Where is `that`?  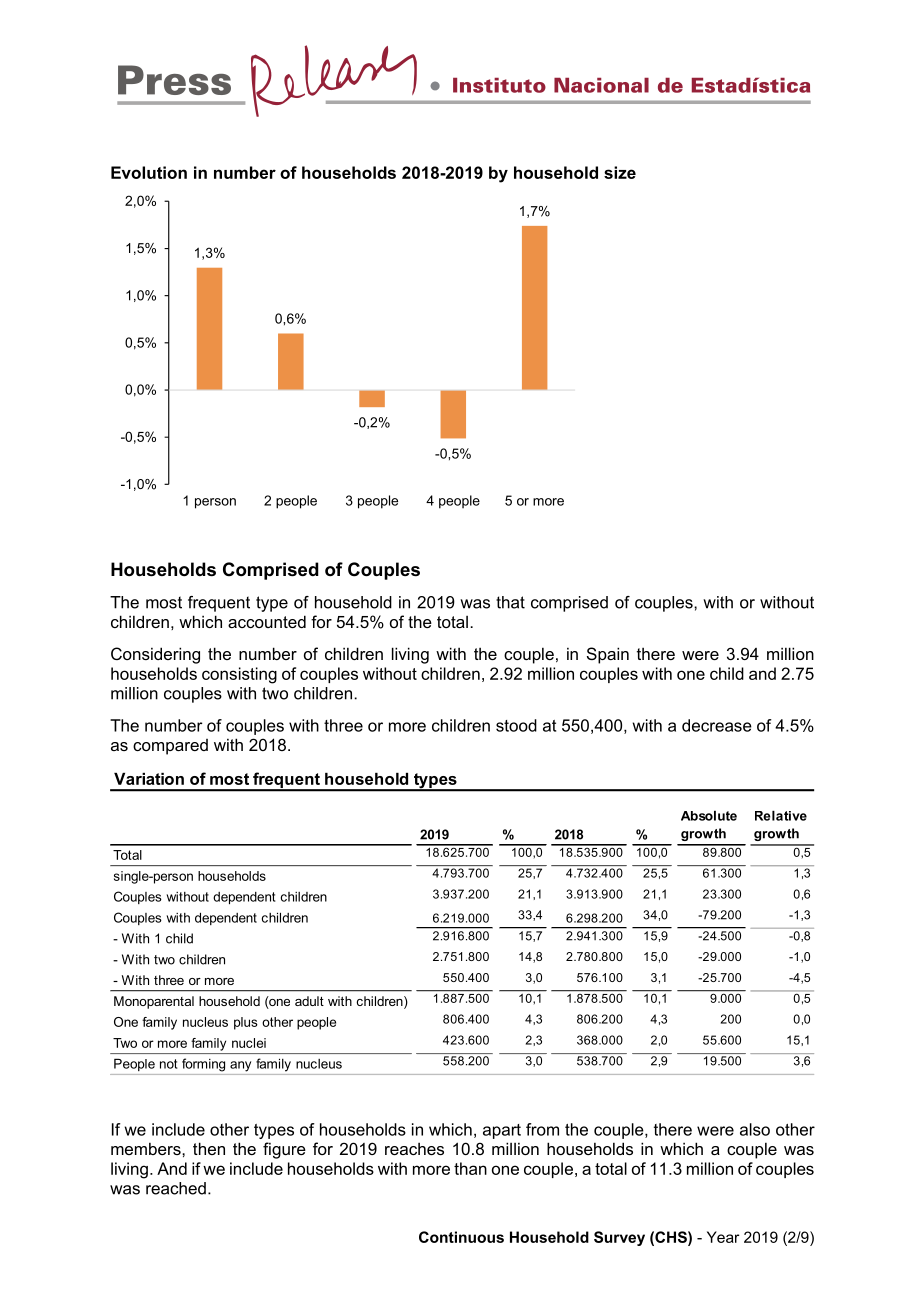
that is located at coordinates (510, 602).
